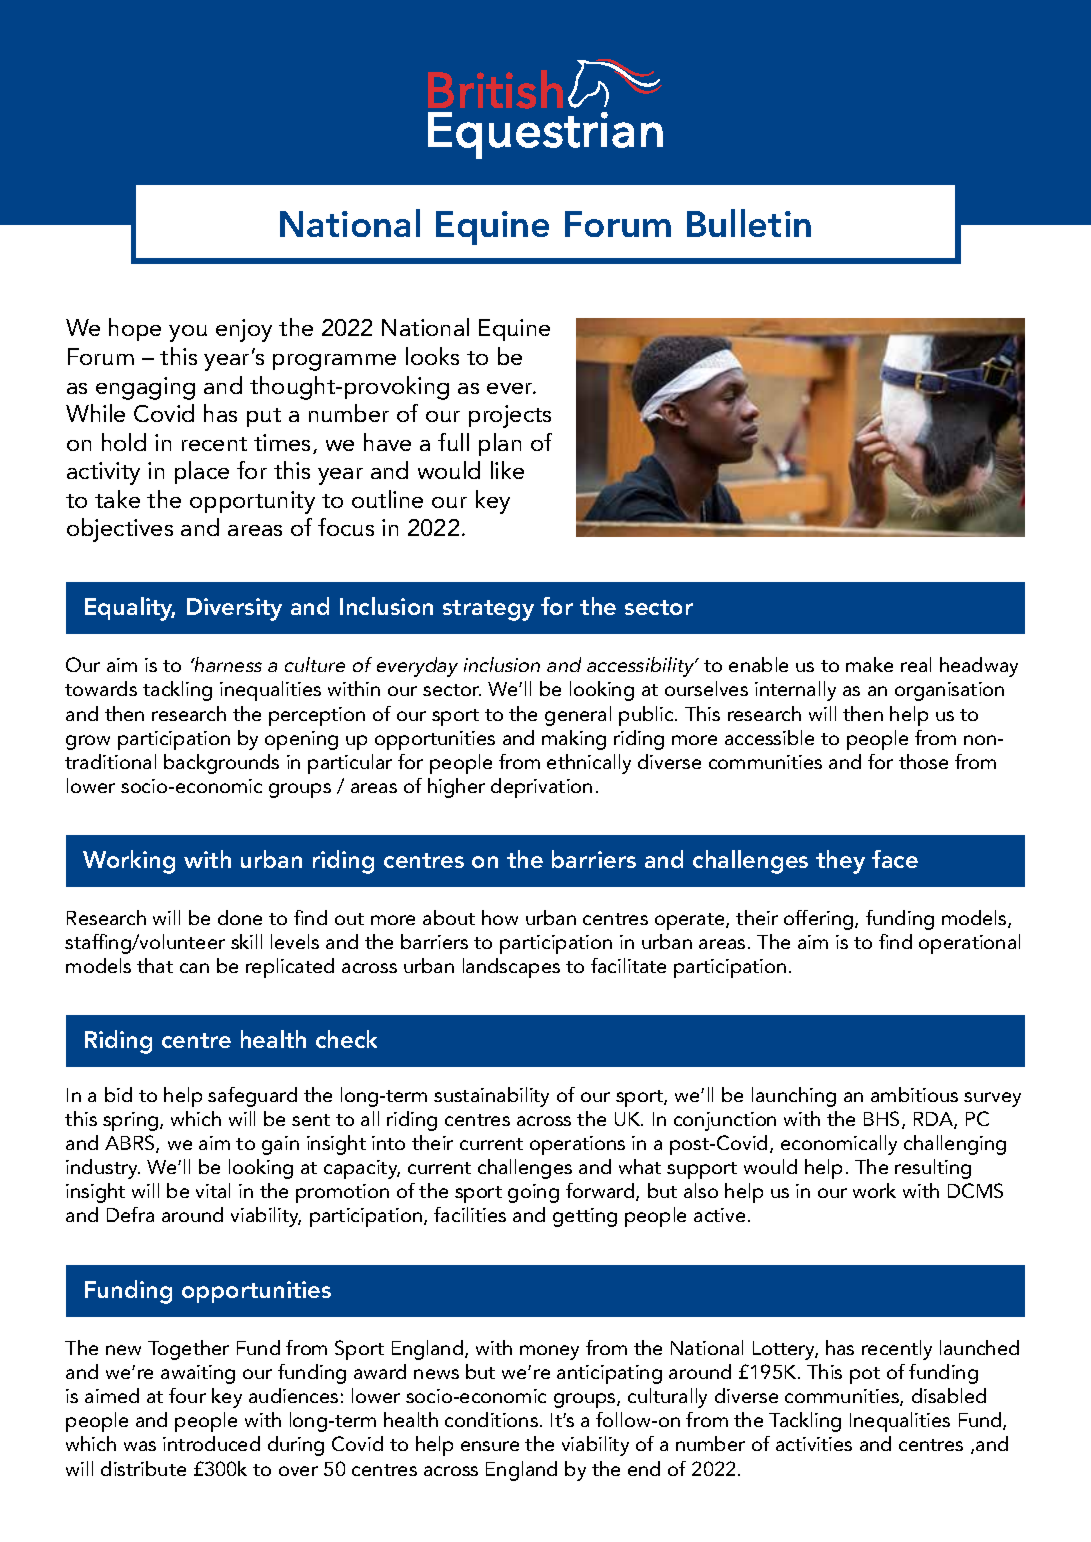 Image resolution: width=1091 pixels, height=1542 pixels. What do you see at coordinates (749, 223) in the screenshot?
I see `Bulletin` at bounding box center [749, 223].
